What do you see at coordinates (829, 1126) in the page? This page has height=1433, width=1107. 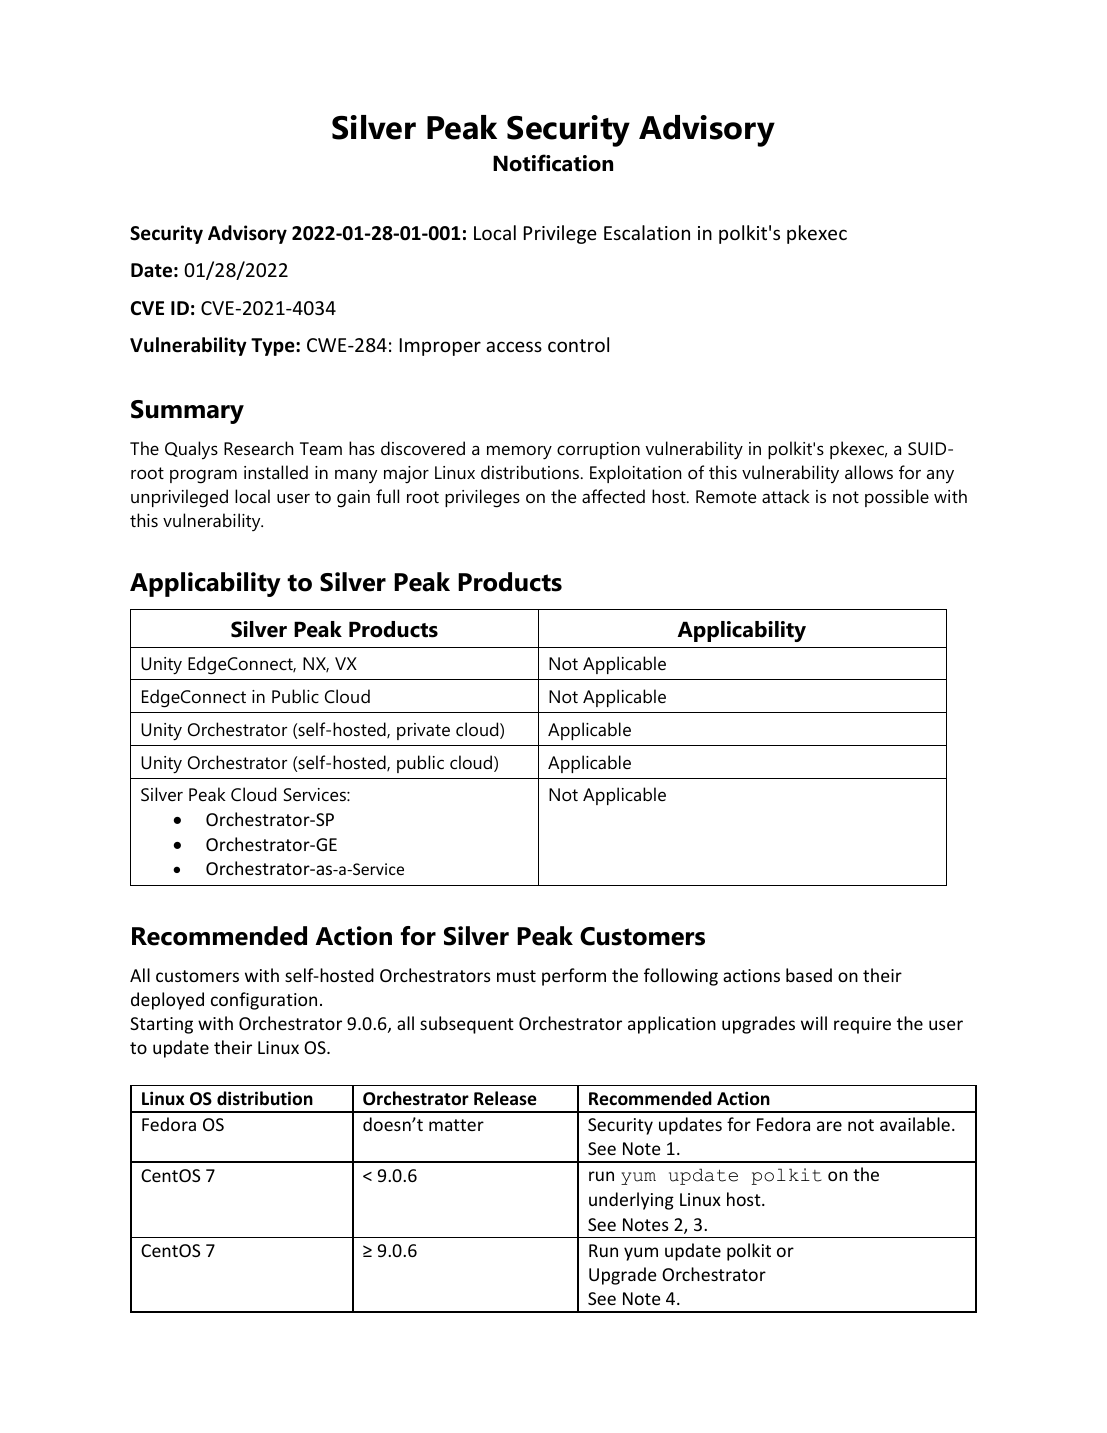 I see `are` at bounding box center [829, 1126].
